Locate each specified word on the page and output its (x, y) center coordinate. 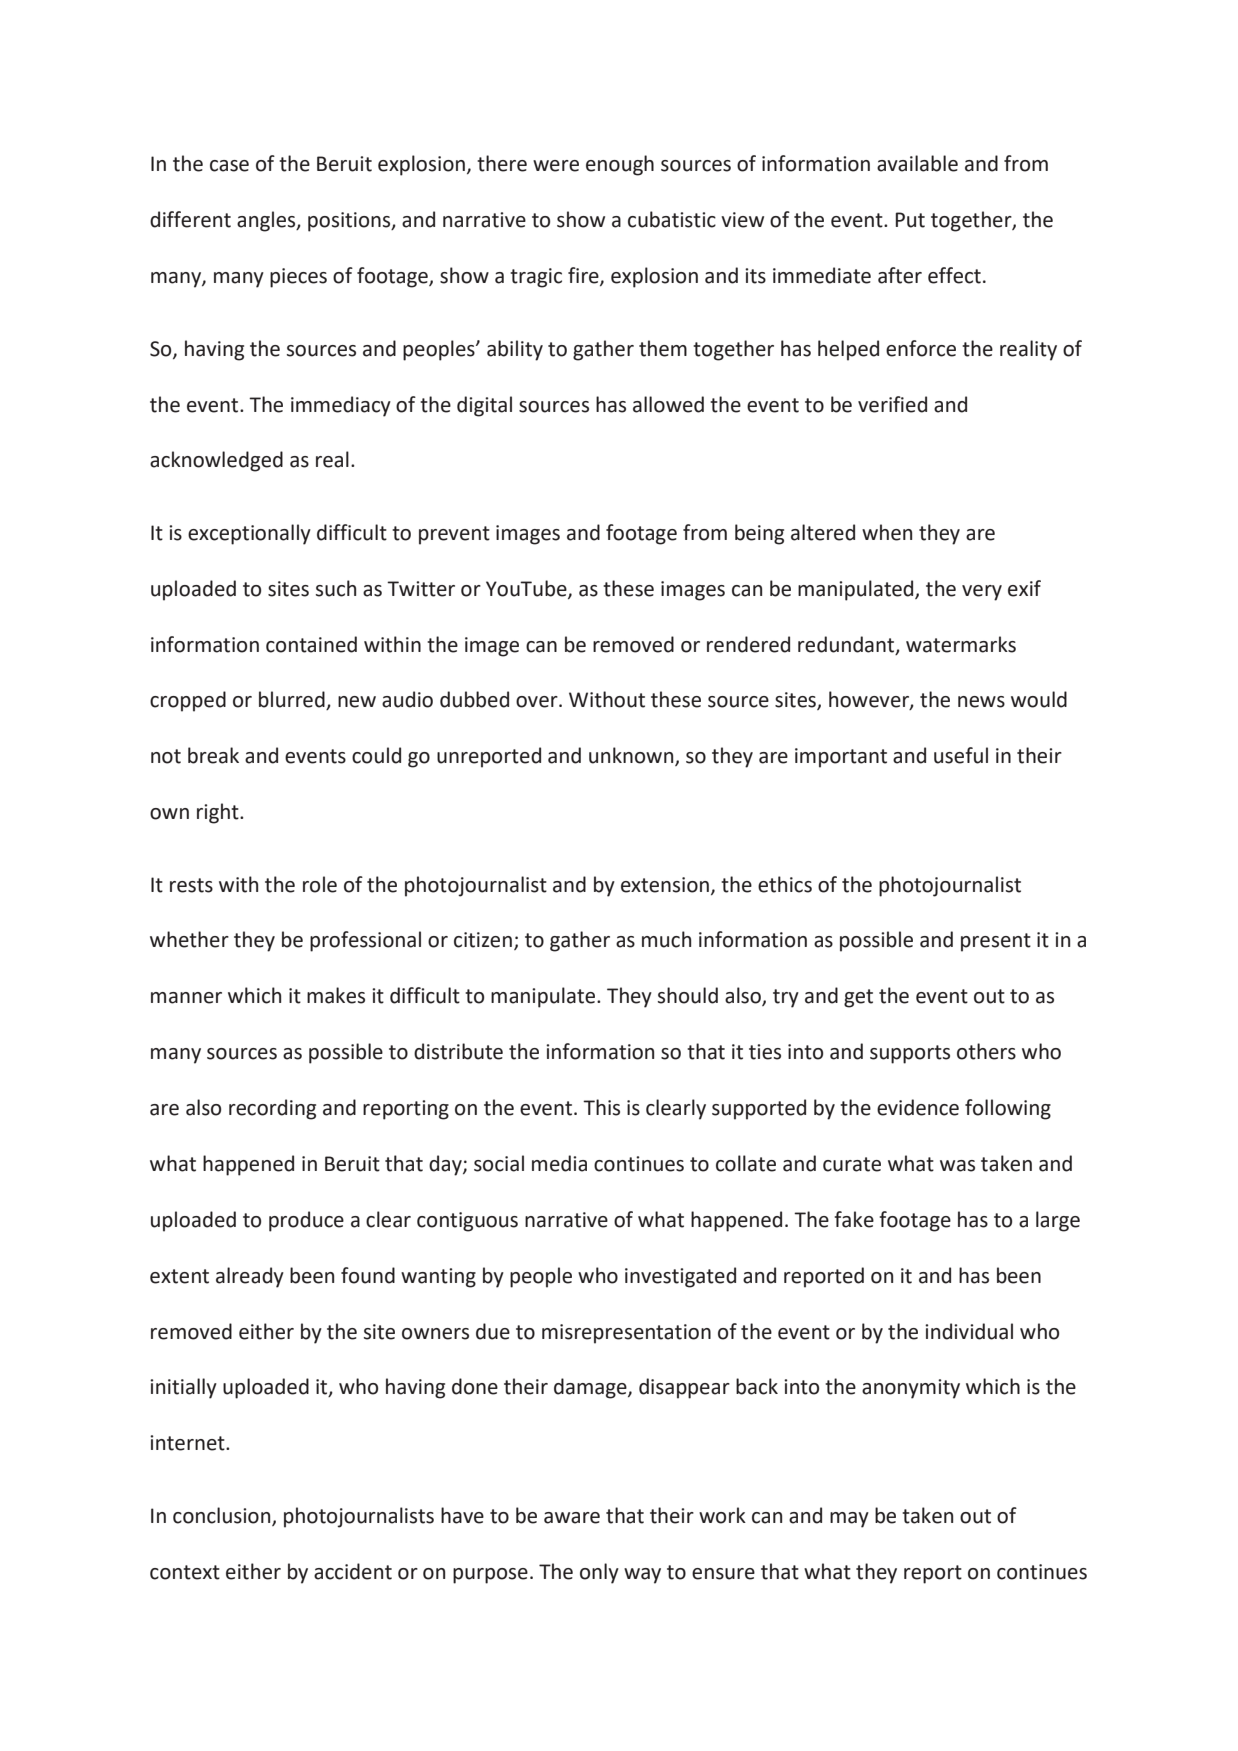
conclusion (223, 1516)
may (849, 1520)
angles (267, 221)
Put (910, 220)
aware (572, 1518)
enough (620, 165)
